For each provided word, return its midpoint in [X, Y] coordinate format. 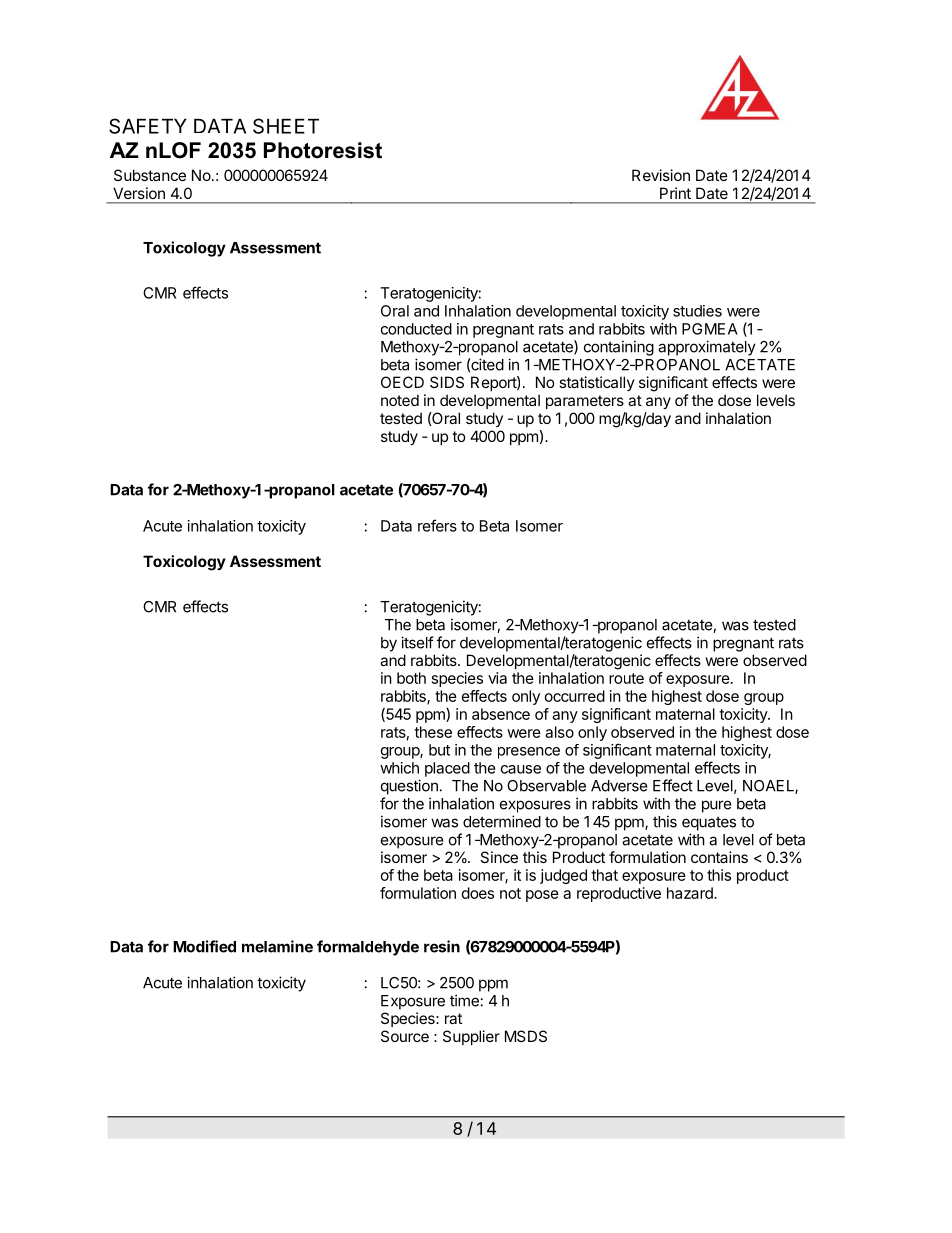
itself [417, 642]
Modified [204, 946]
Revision [661, 175]
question [409, 787]
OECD [402, 382]
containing [619, 348]
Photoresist [323, 150]
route [626, 678]
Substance [150, 175]
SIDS [447, 382]
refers [437, 525]
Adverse [619, 786]
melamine [277, 946]
